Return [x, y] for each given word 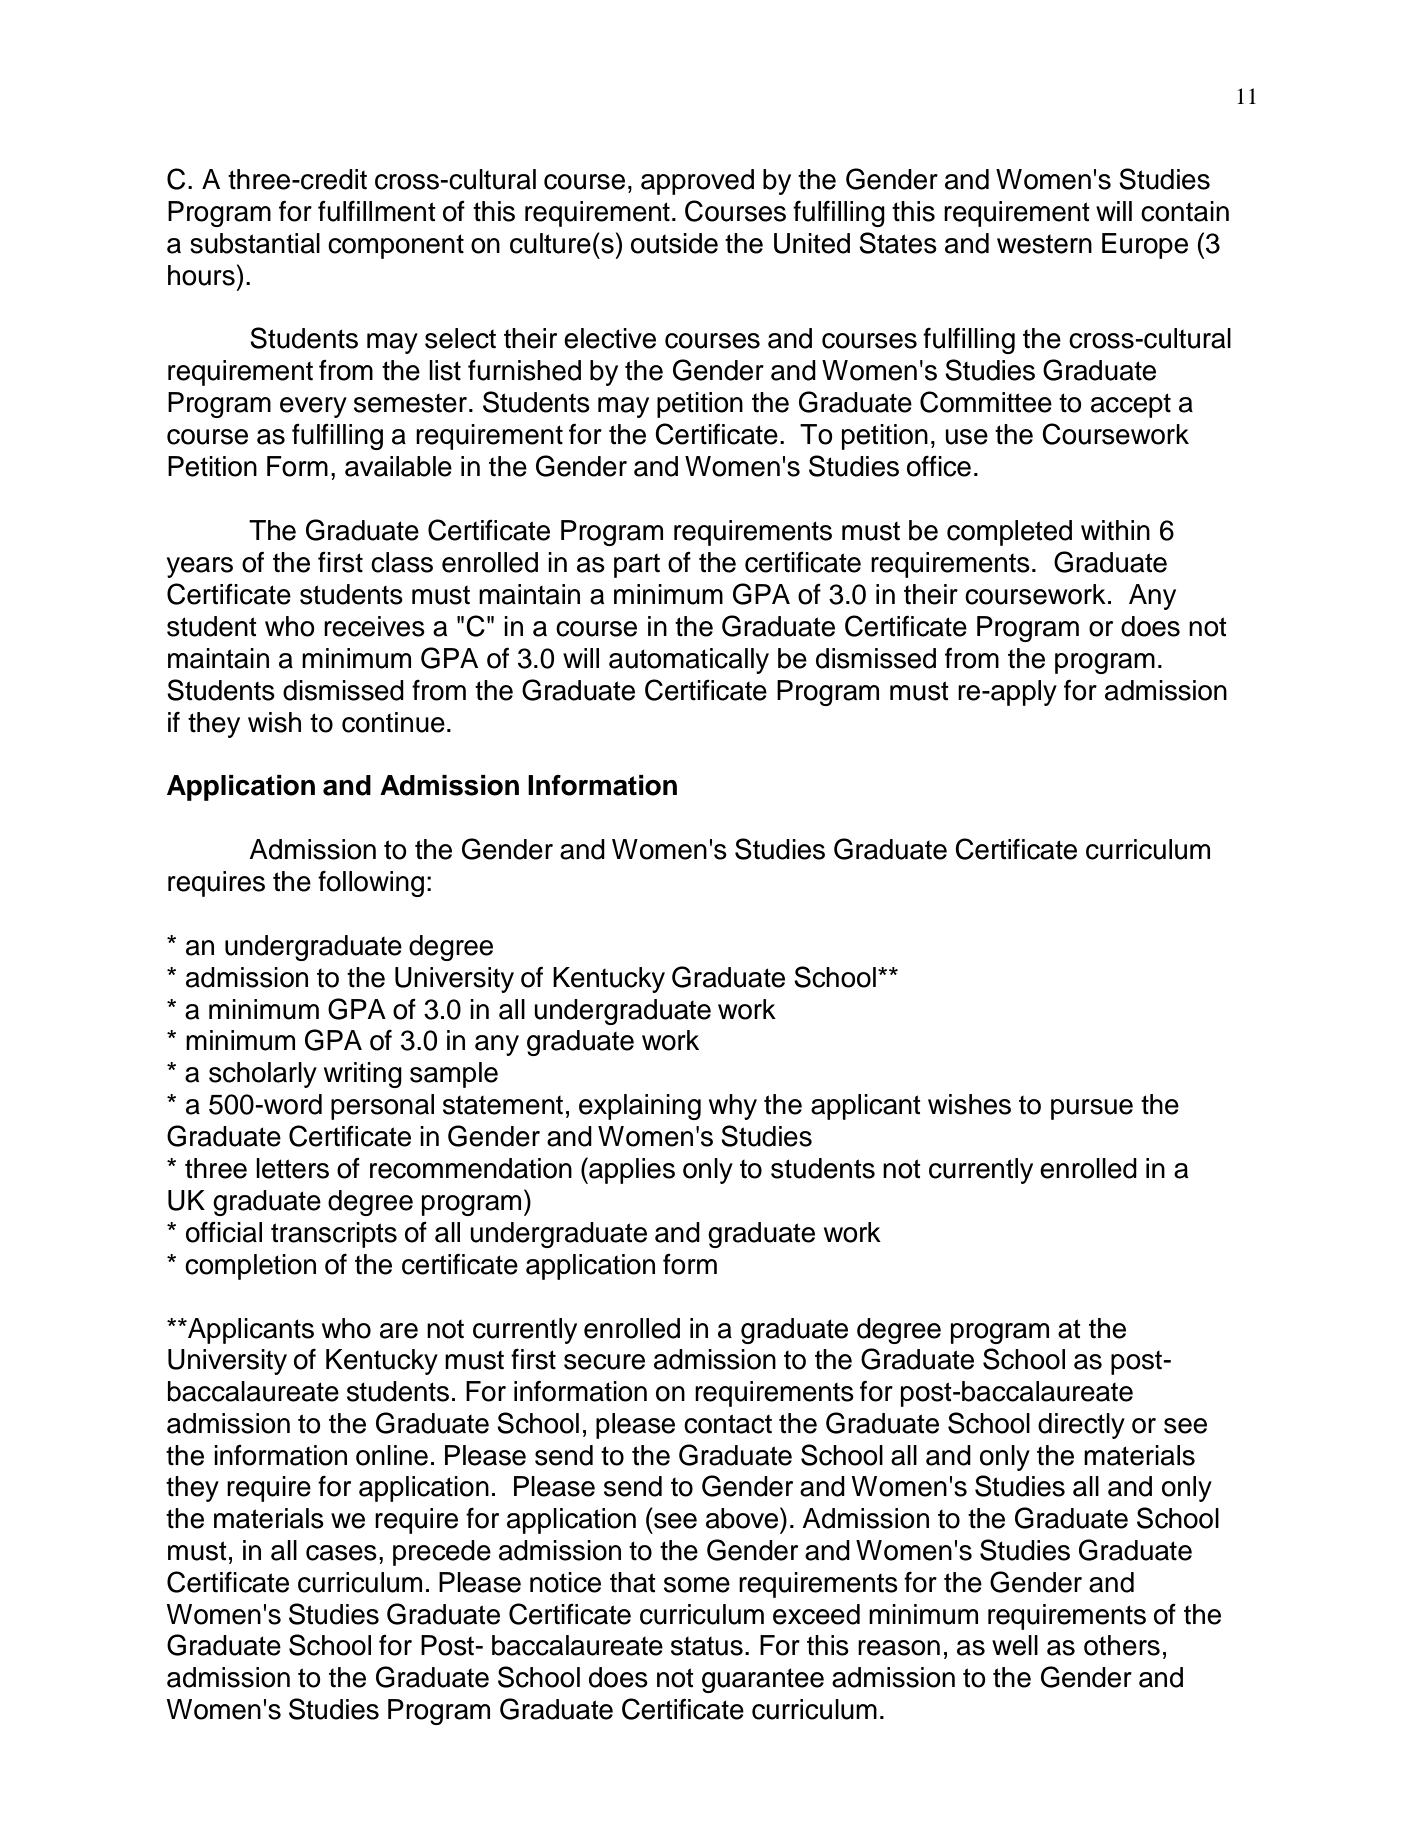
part [637, 566]
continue [393, 722]
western [1044, 244]
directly [1081, 1426]
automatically [689, 661]
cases [341, 1553]
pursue [1092, 1109]
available [398, 466]
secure [604, 1362]
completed [1009, 533]
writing [363, 1075]
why [733, 1107]
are [399, 1331]
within [1115, 530]
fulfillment [377, 211]
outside [674, 243]
